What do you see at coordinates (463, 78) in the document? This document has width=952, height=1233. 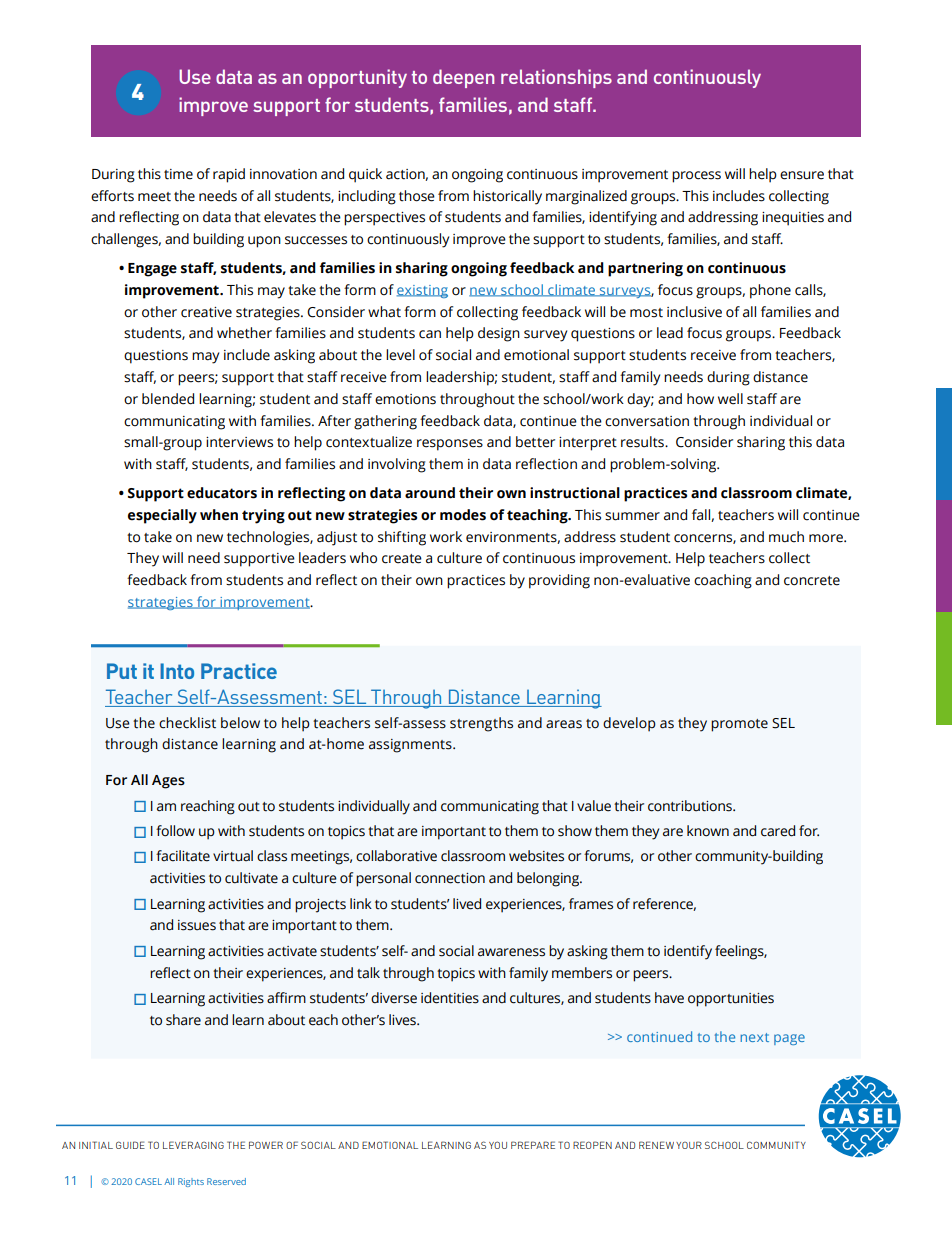 I see `deepen` at bounding box center [463, 78].
